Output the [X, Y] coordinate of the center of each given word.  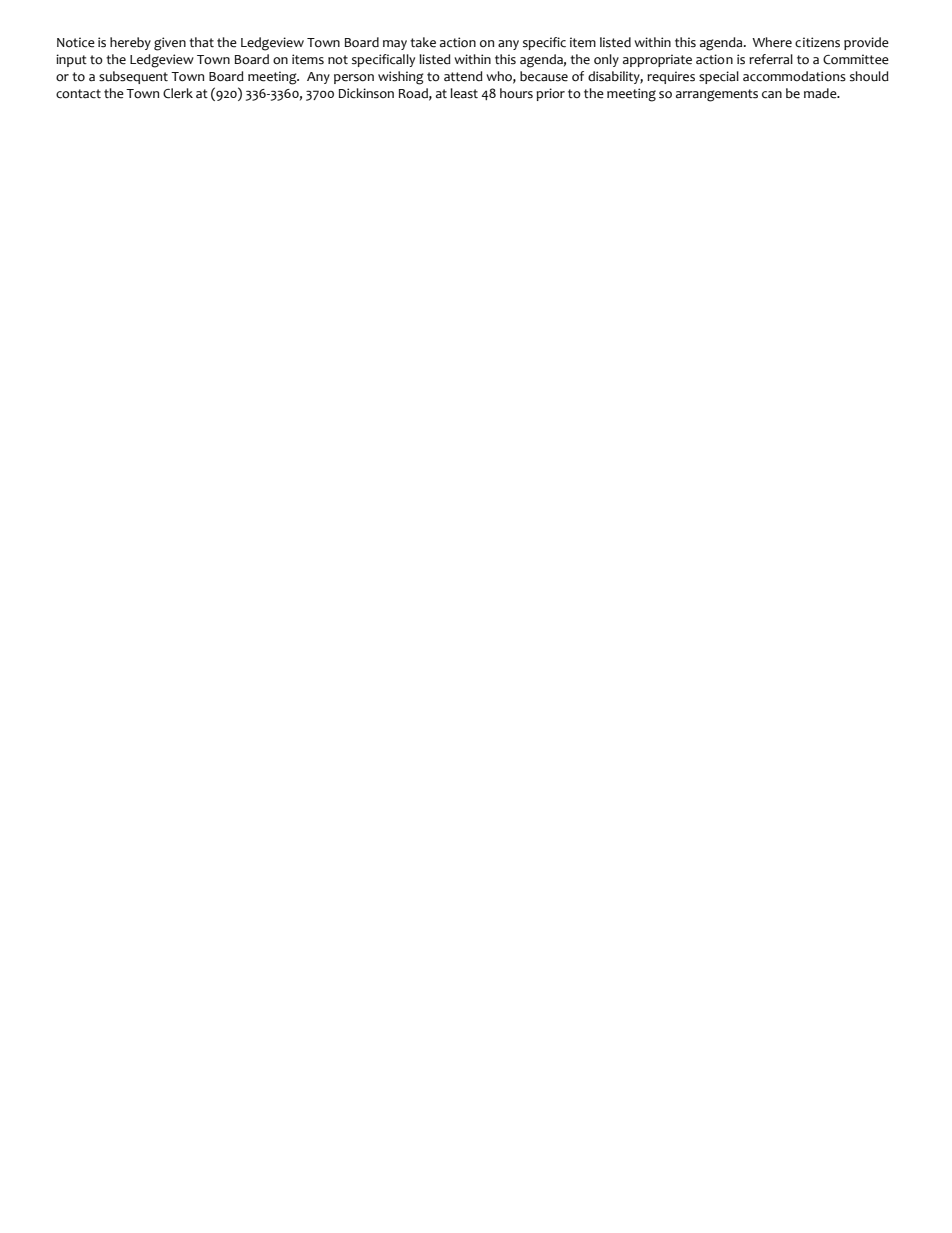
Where [772, 42]
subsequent [133, 77]
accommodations [794, 76]
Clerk [178, 93]
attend [463, 76]
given [170, 44]
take [423, 42]
